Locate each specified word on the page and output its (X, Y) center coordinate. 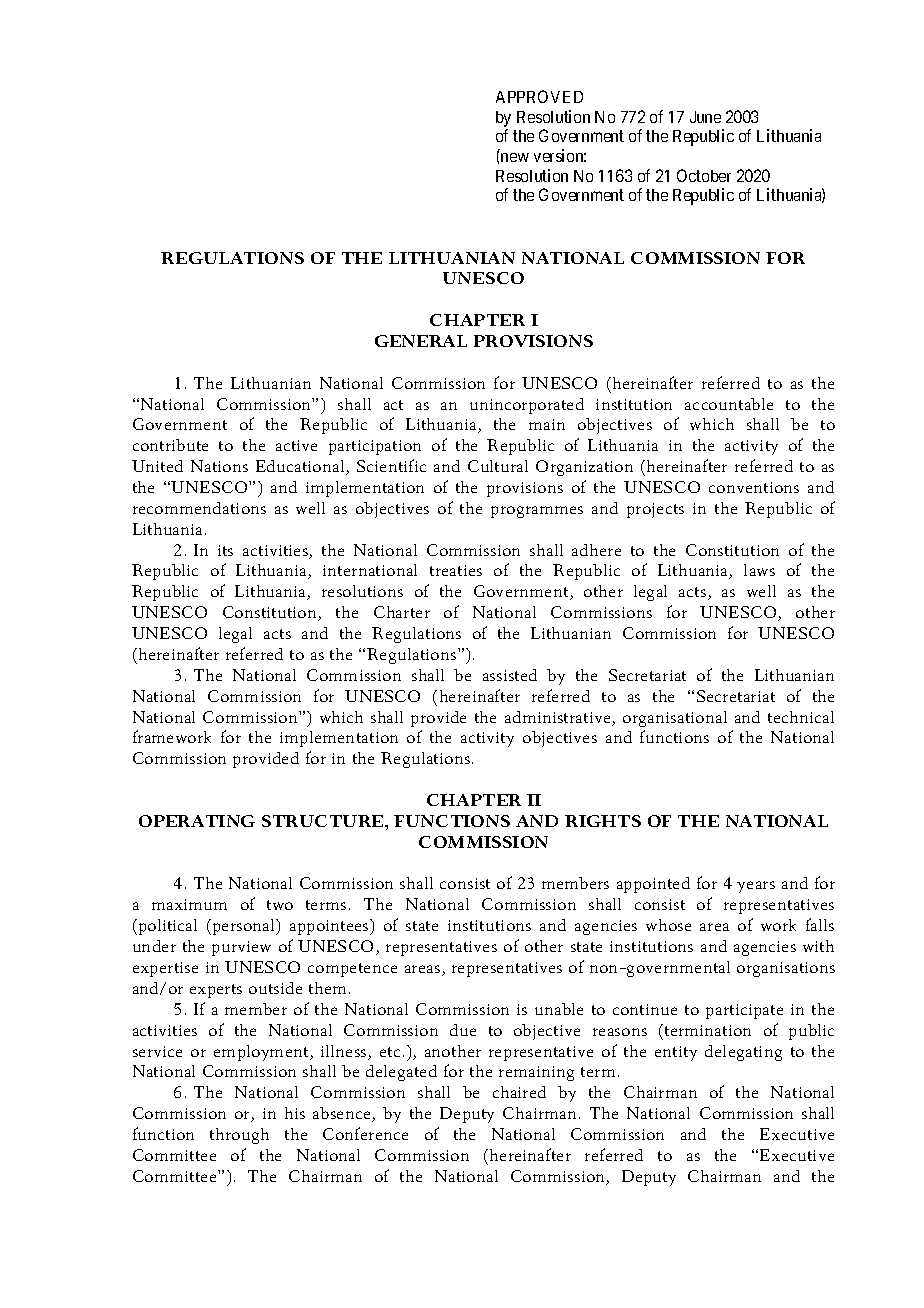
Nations (219, 466)
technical (801, 717)
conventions (754, 487)
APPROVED (539, 96)
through (239, 1136)
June (705, 117)
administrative (559, 718)
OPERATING (197, 821)
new (515, 157)
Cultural (498, 466)
